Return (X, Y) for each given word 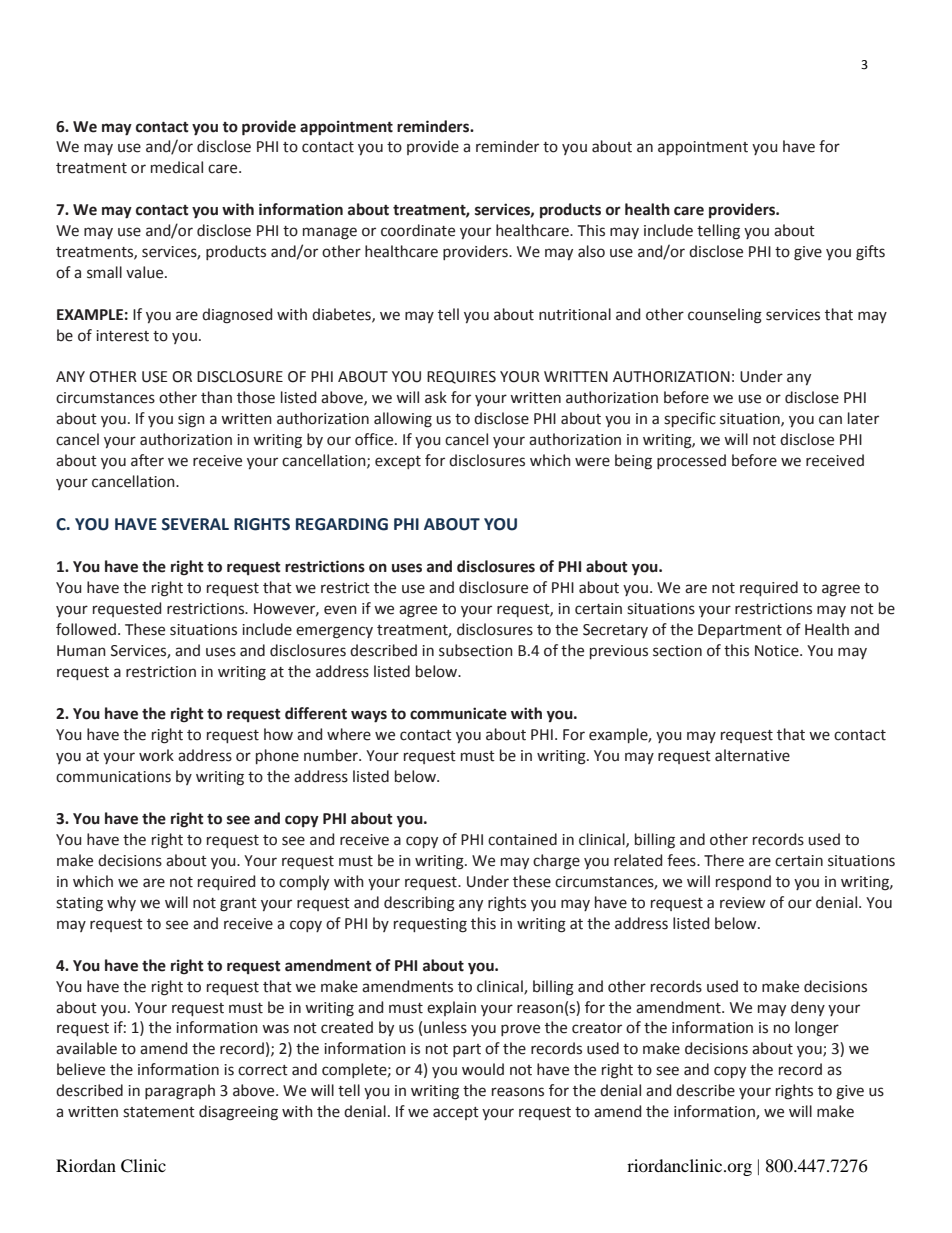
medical (177, 167)
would (483, 1069)
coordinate (418, 230)
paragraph (180, 1092)
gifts (870, 253)
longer (817, 1029)
